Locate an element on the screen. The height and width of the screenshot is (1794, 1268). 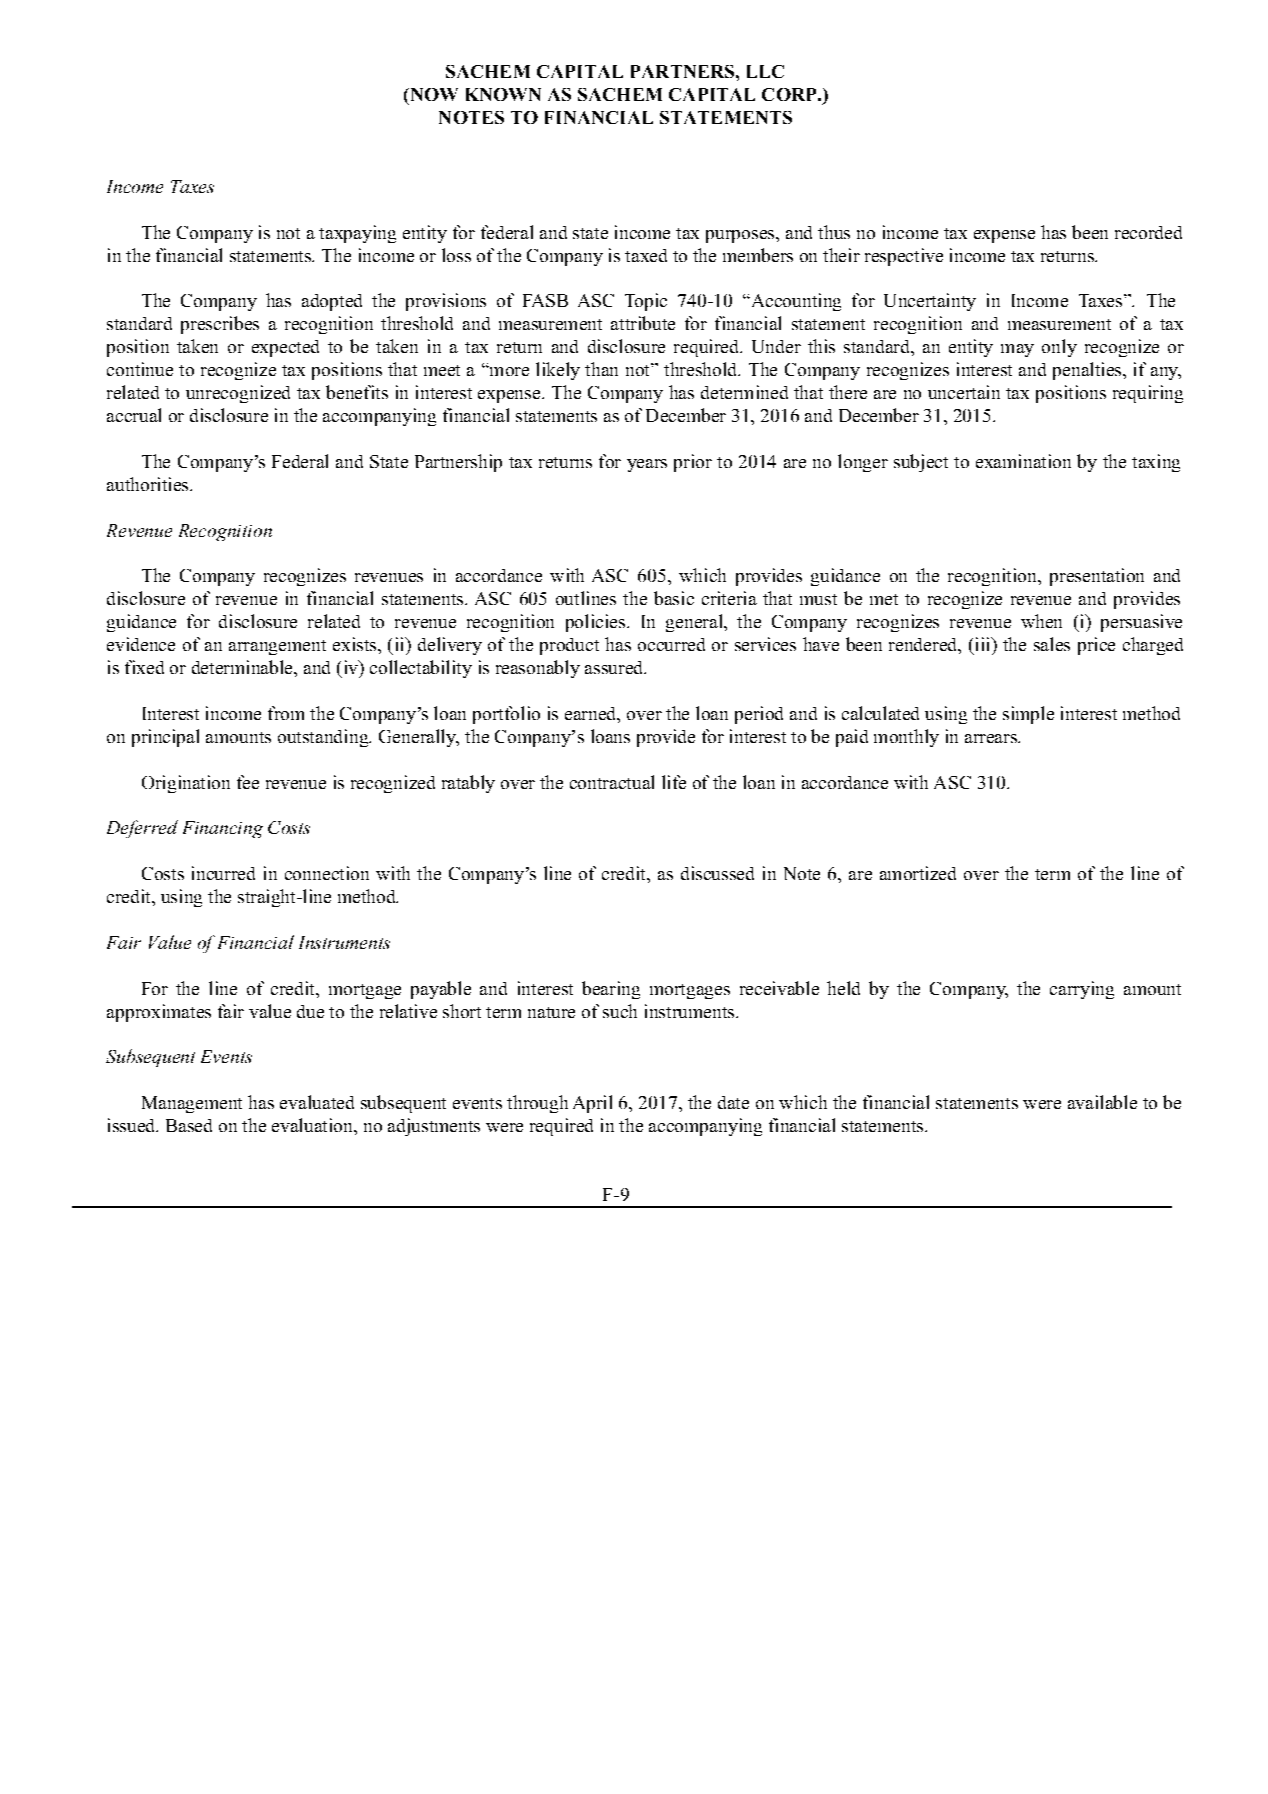
amortized is located at coordinates (918, 873).
